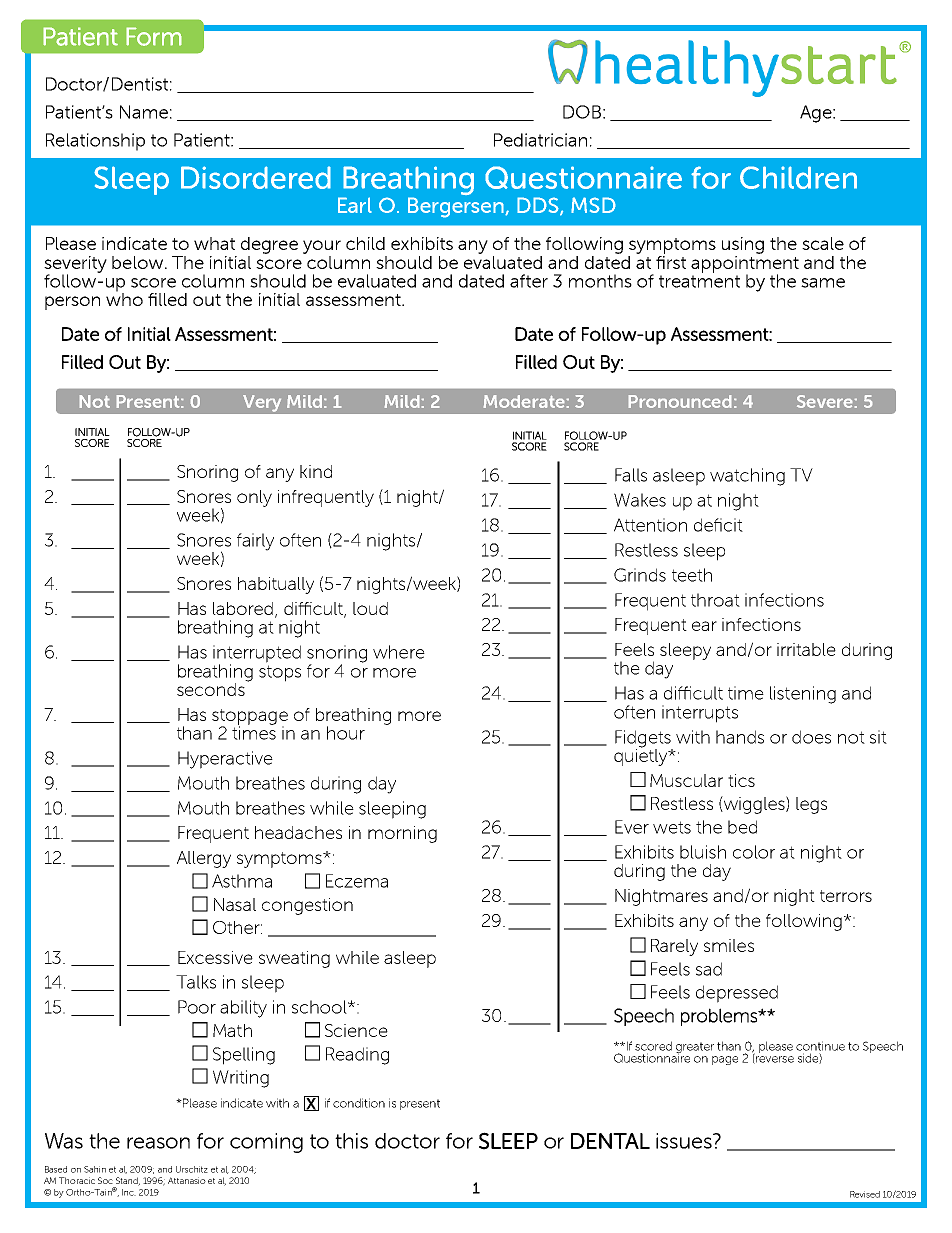 The height and width of the screenshot is (1233, 952). I want to click on Moderate, so click(524, 401).
